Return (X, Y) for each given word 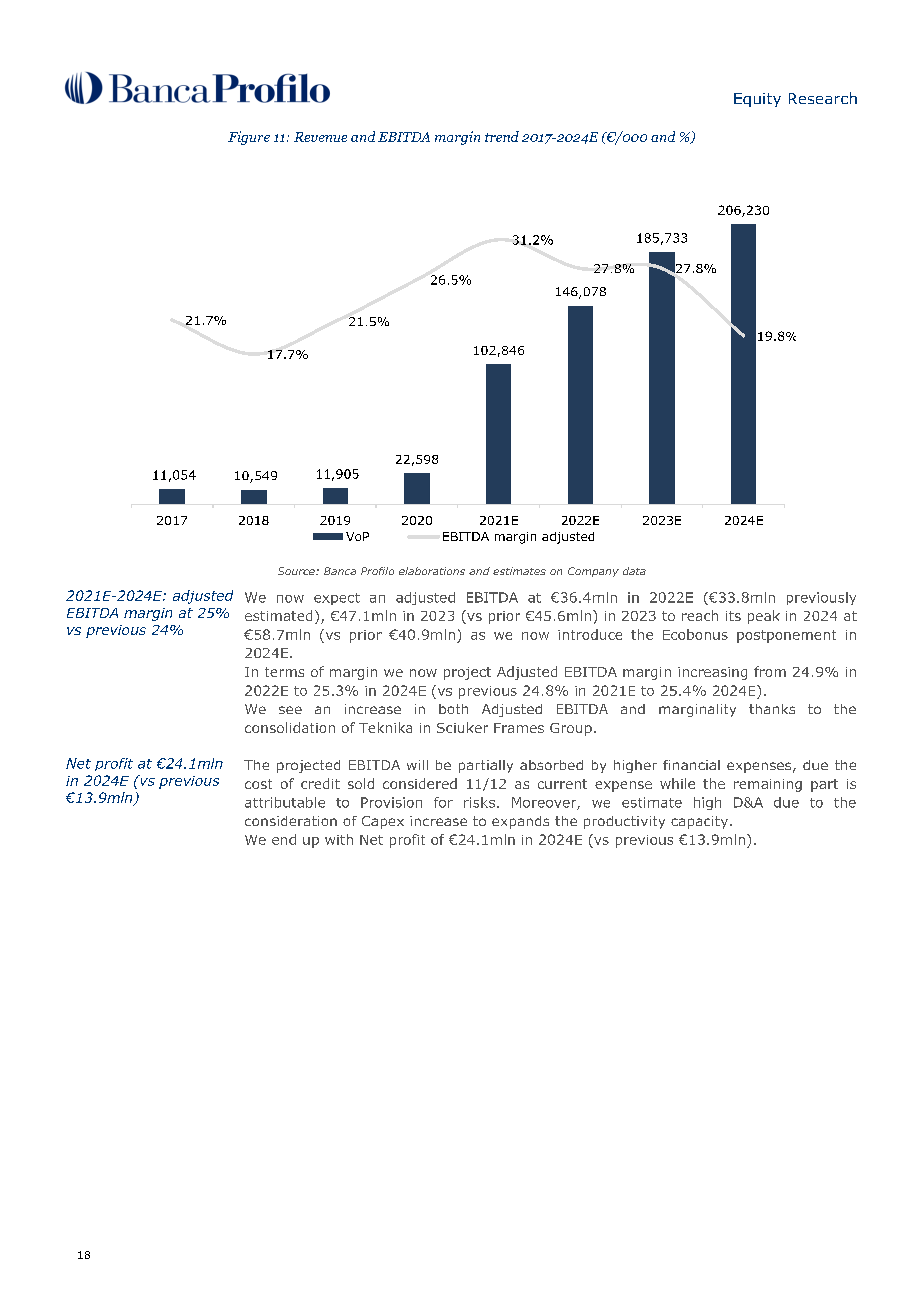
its (733, 616)
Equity (757, 100)
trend (502, 136)
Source (297, 571)
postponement (786, 636)
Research (823, 98)
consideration (291, 821)
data (634, 571)
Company (593, 572)
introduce (590, 634)
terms (284, 672)
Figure (249, 138)
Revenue (320, 137)
